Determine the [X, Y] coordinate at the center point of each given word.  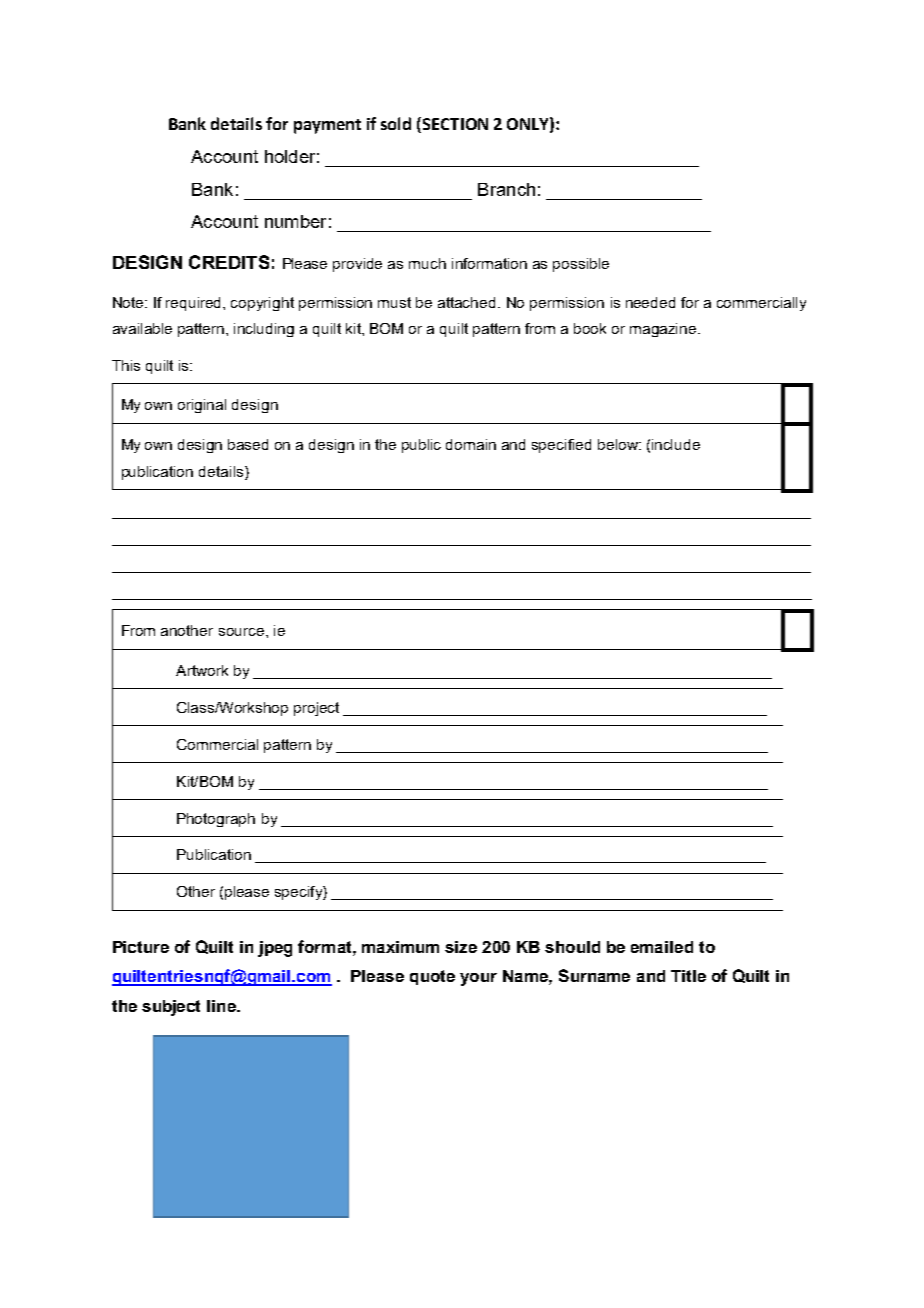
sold [396, 123]
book [590, 328]
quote [432, 977]
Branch [506, 189]
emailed [662, 947]
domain [471, 444]
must [394, 302]
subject [171, 1008]
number [295, 221]
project [316, 709]
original [202, 406]
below [619, 444]
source [241, 632]
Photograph [216, 820]
